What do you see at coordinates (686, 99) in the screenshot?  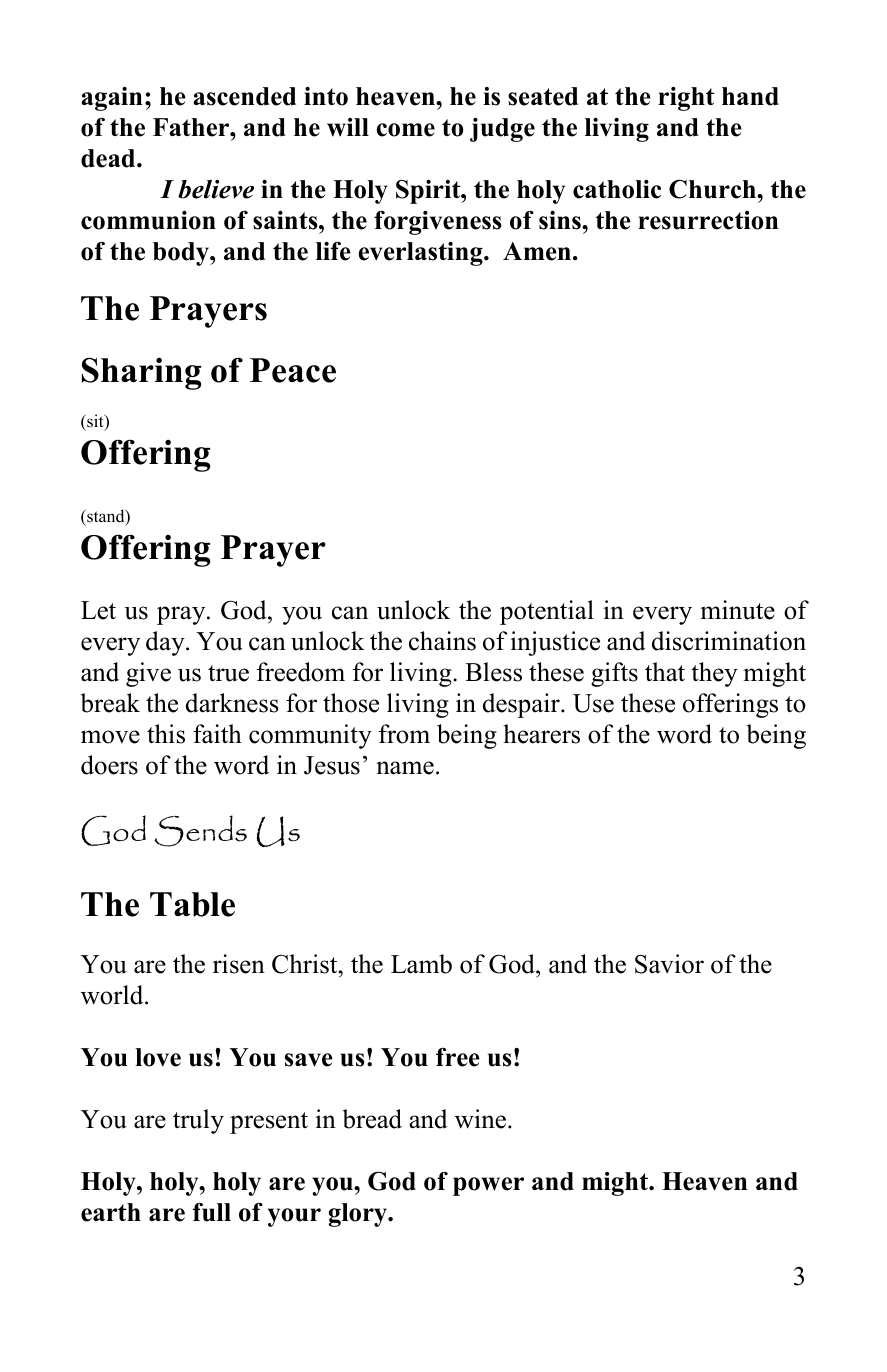 I see `right` at bounding box center [686, 99].
